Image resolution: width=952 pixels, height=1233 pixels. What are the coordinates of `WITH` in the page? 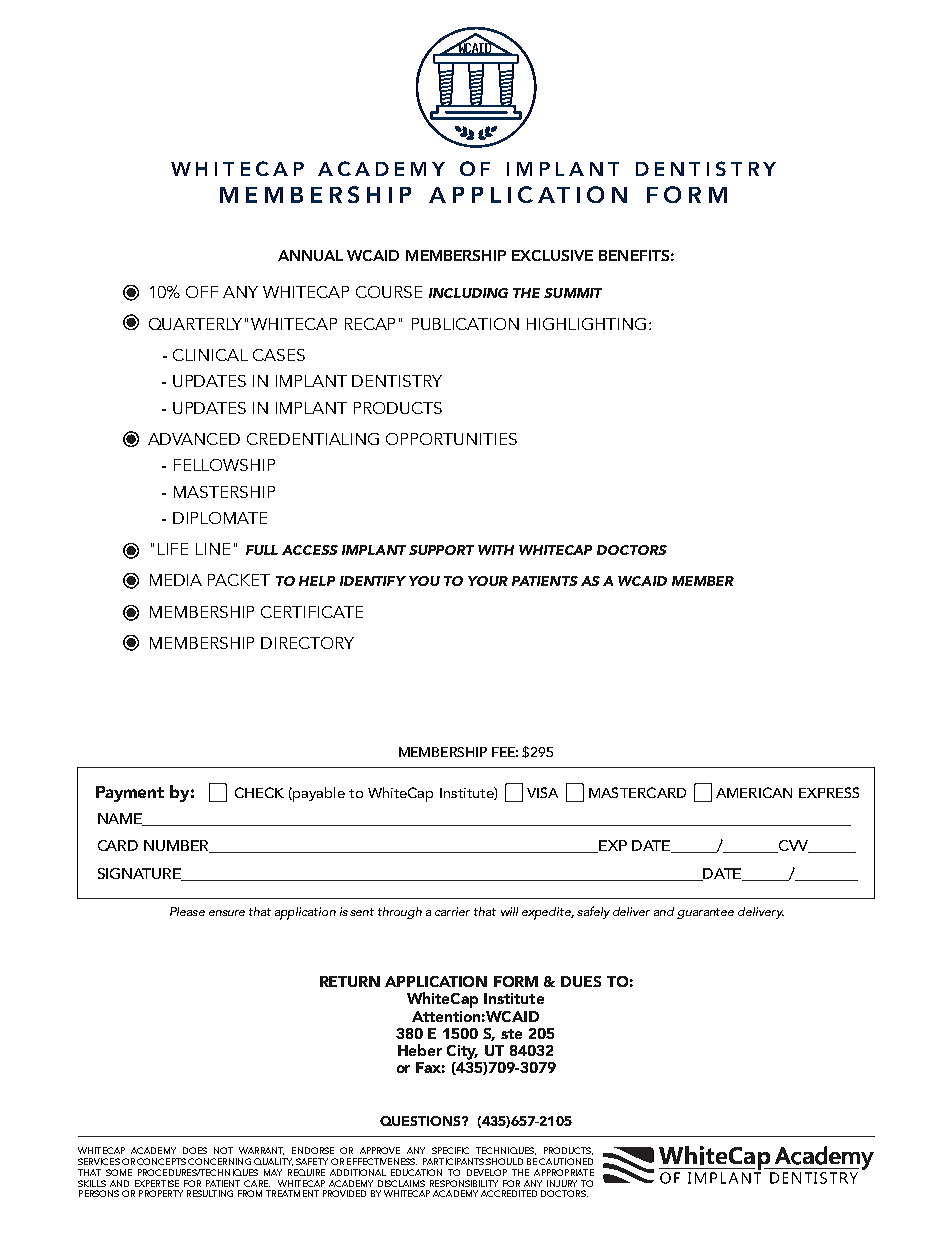 It's located at (496, 550).
